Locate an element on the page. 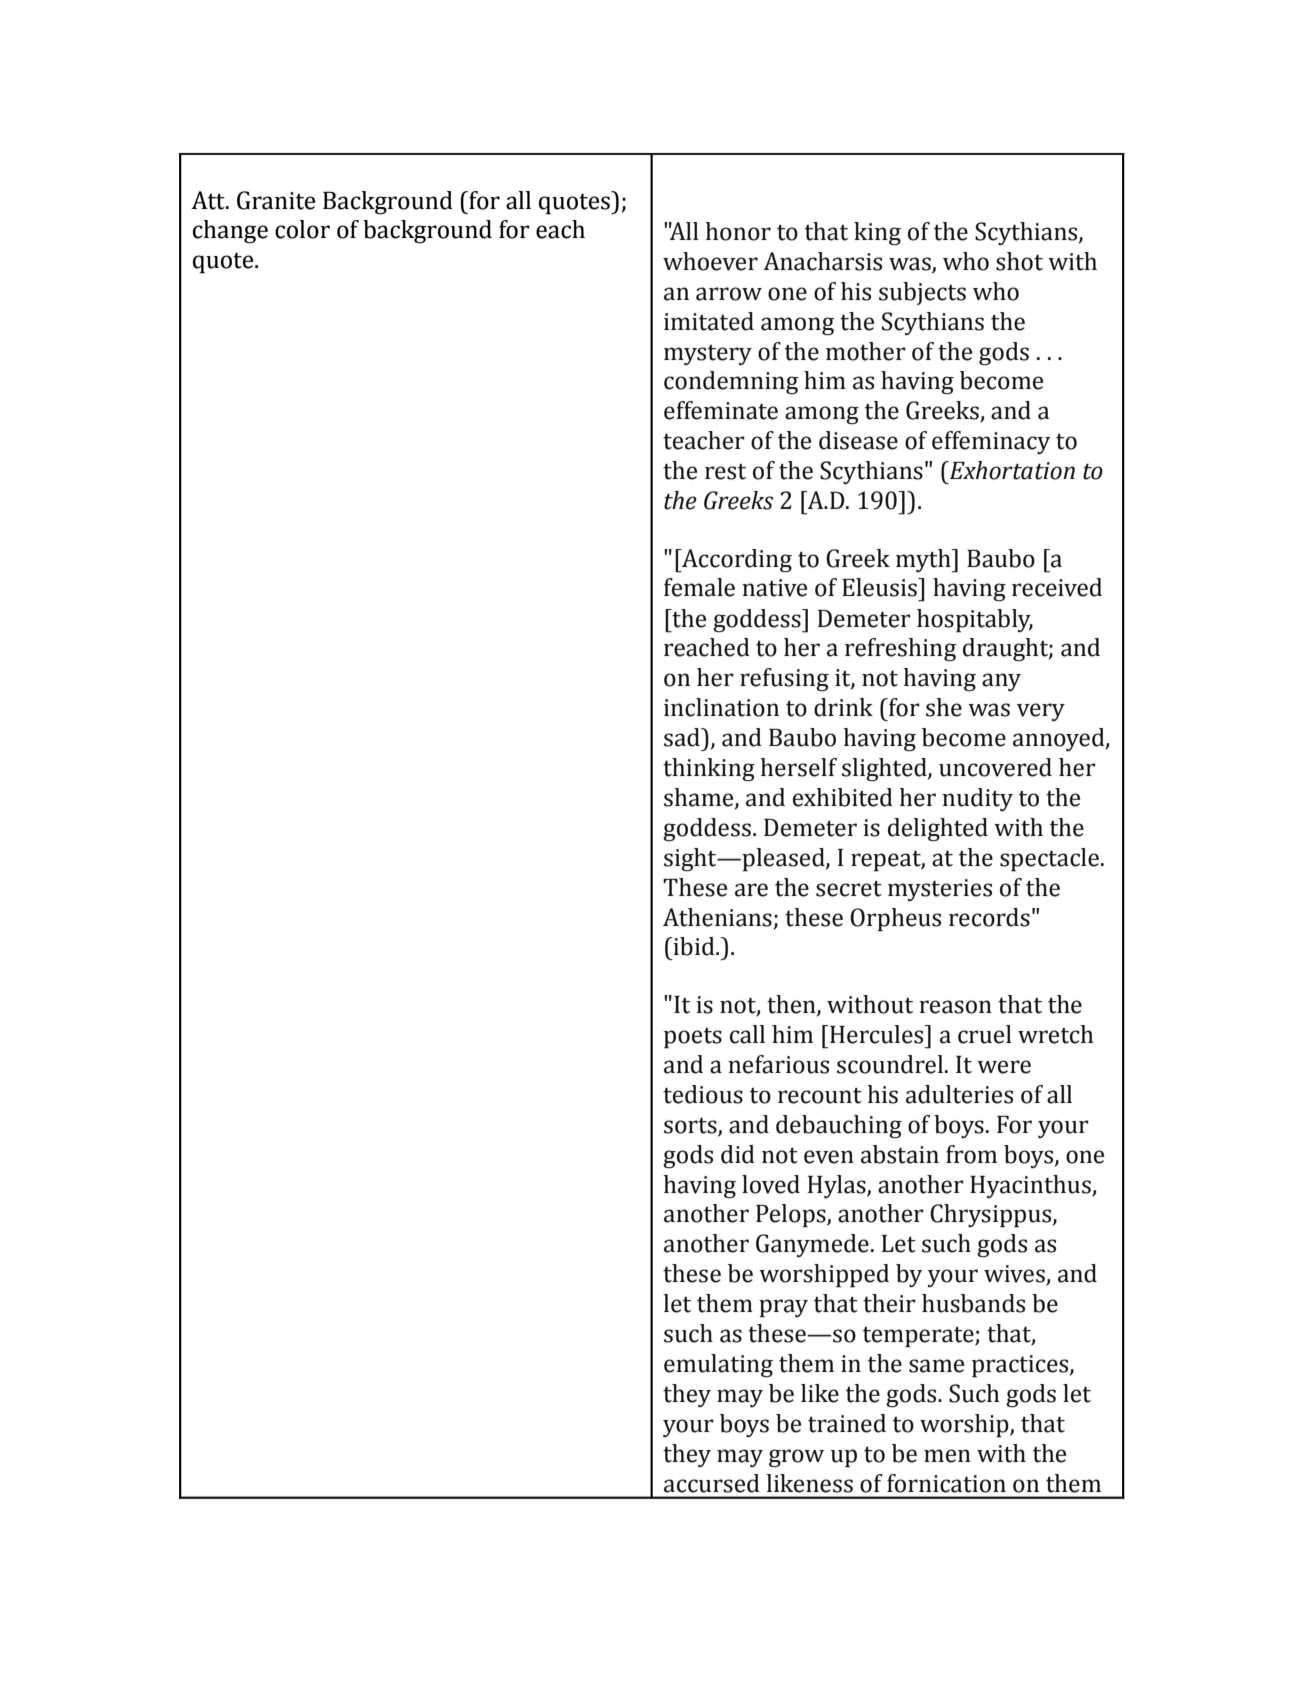 The width and height of the image is (1303, 1686). whoever is located at coordinates (710, 261).
